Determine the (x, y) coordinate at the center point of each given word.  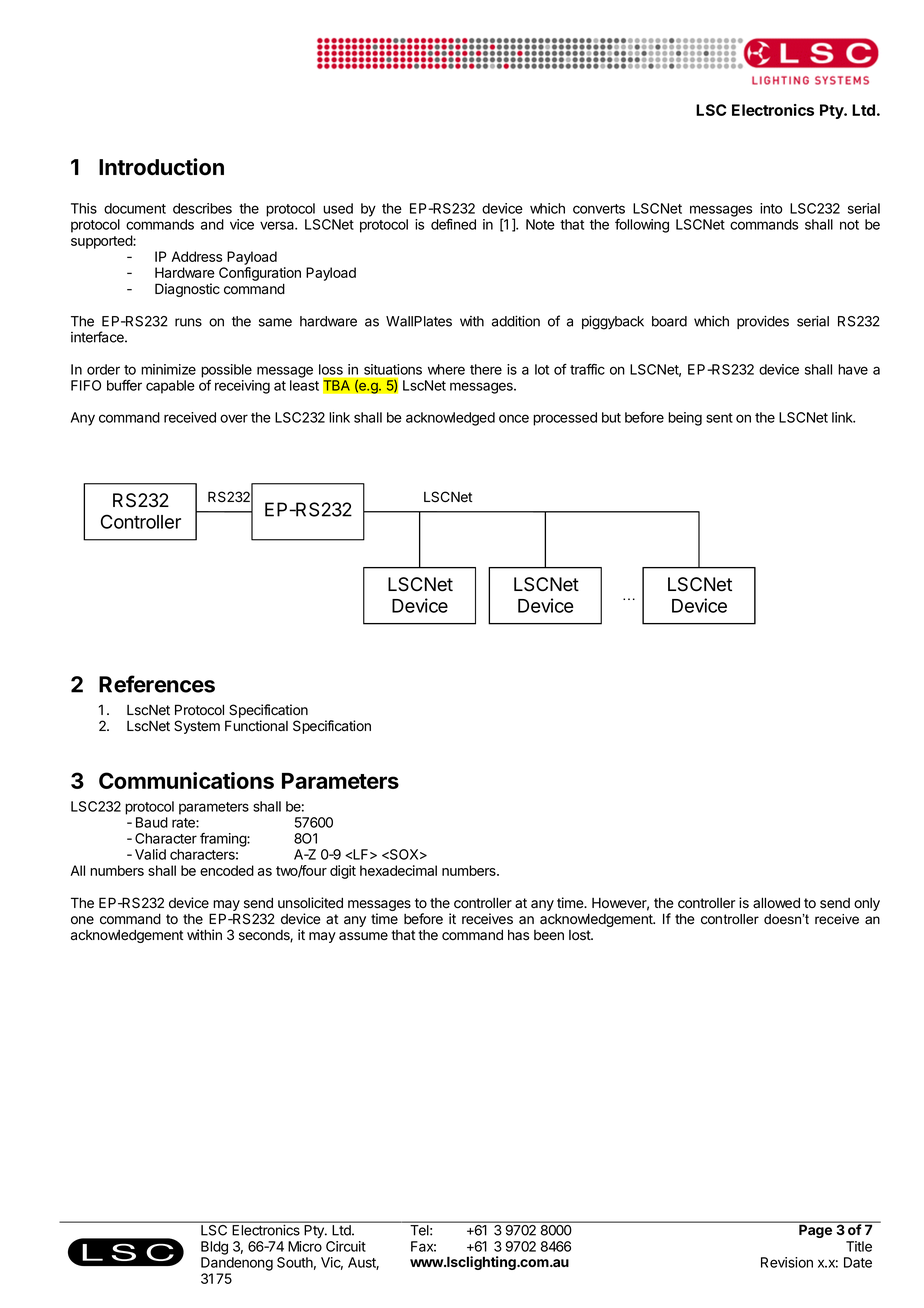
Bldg (214, 1248)
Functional (256, 726)
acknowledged (450, 419)
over (234, 418)
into (771, 208)
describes (202, 208)
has (518, 935)
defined (453, 224)
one (82, 920)
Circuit (346, 1246)
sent (719, 418)
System (197, 727)
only (867, 904)
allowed (776, 903)
